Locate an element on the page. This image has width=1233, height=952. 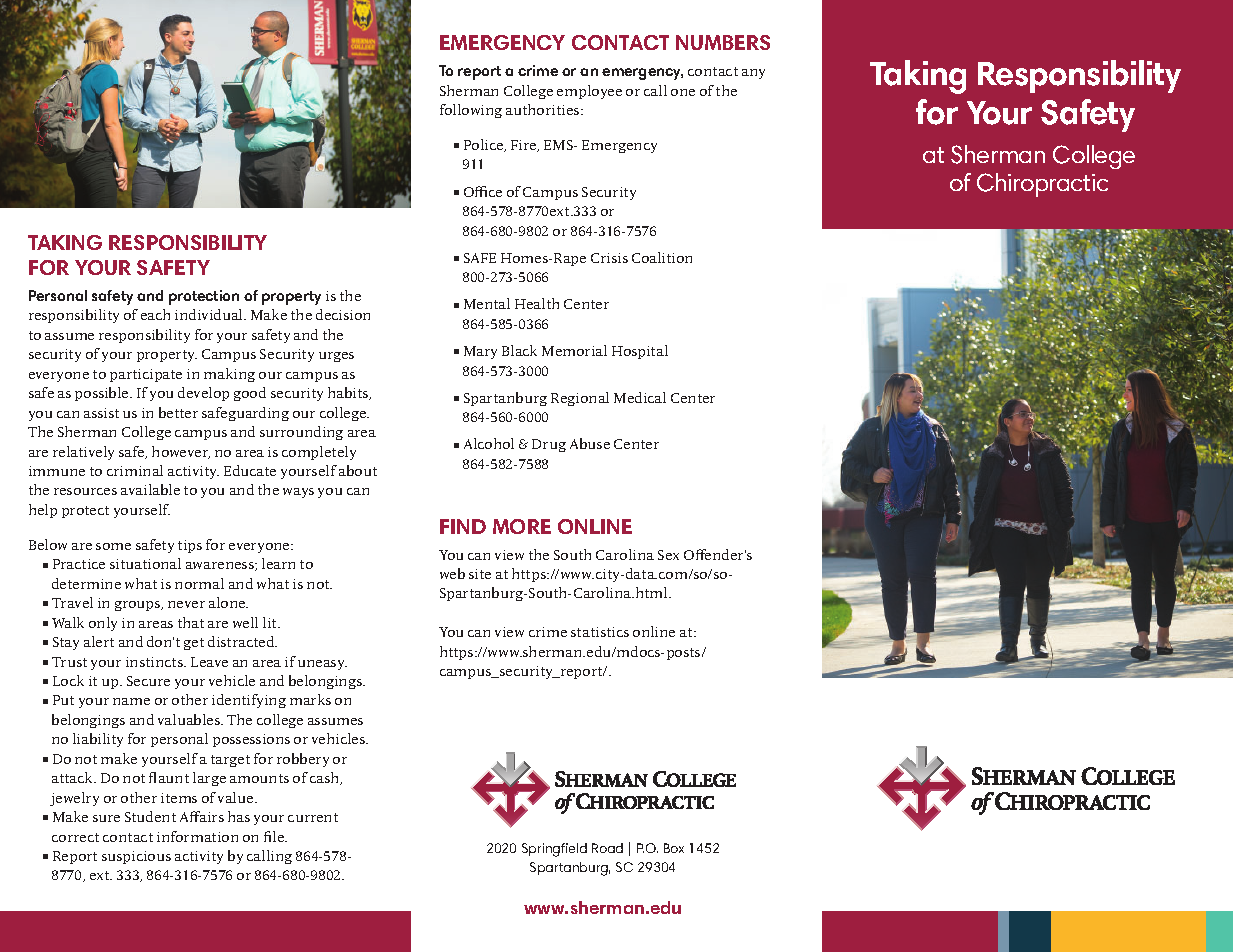
Hospital is located at coordinates (640, 352).
